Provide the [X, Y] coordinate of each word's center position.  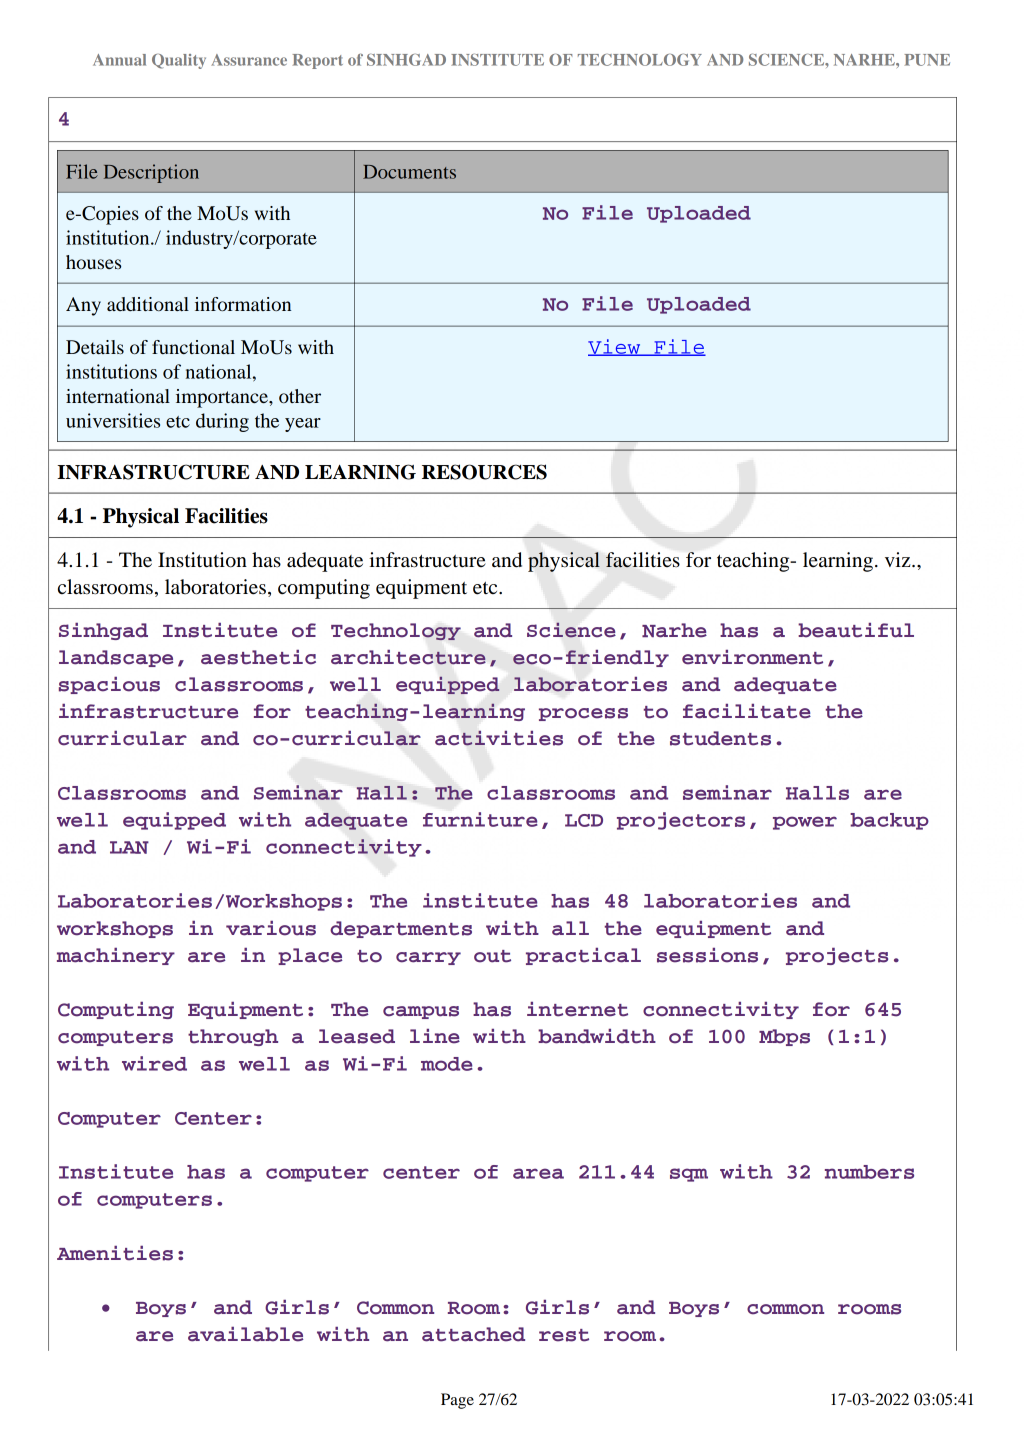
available [246, 1334]
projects [837, 956]
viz [899, 559]
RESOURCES [484, 472]
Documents [409, 172]
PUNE [927, 60]
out [492, 956]
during [222, 422]
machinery [116, 956]
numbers [869, 1172]
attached [473, 1334]
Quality [179, 61]
